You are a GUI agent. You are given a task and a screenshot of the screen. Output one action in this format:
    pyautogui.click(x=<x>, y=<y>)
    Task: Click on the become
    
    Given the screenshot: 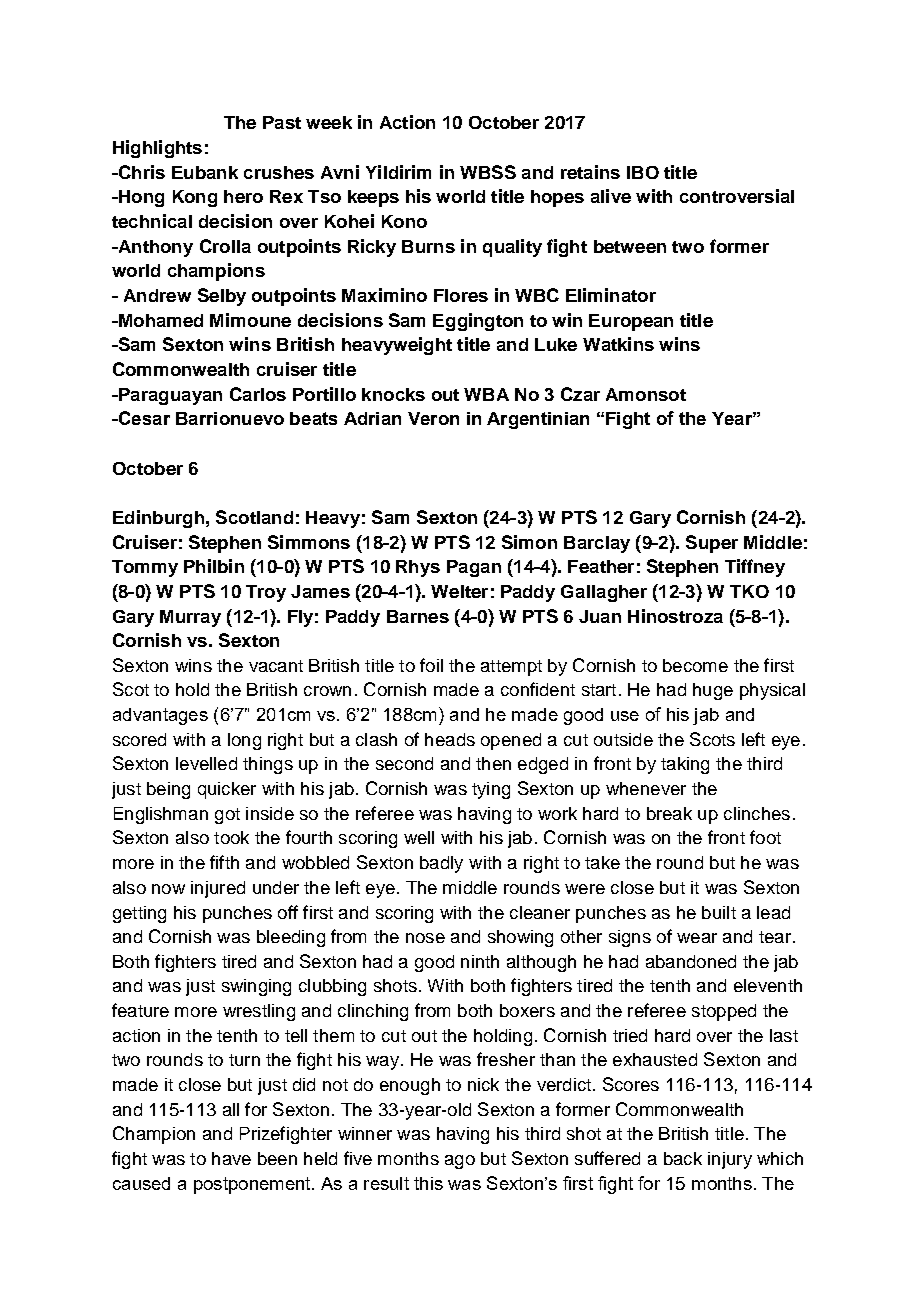 What is the action you would take?
    pyautogui.click(x=695, y=665)
